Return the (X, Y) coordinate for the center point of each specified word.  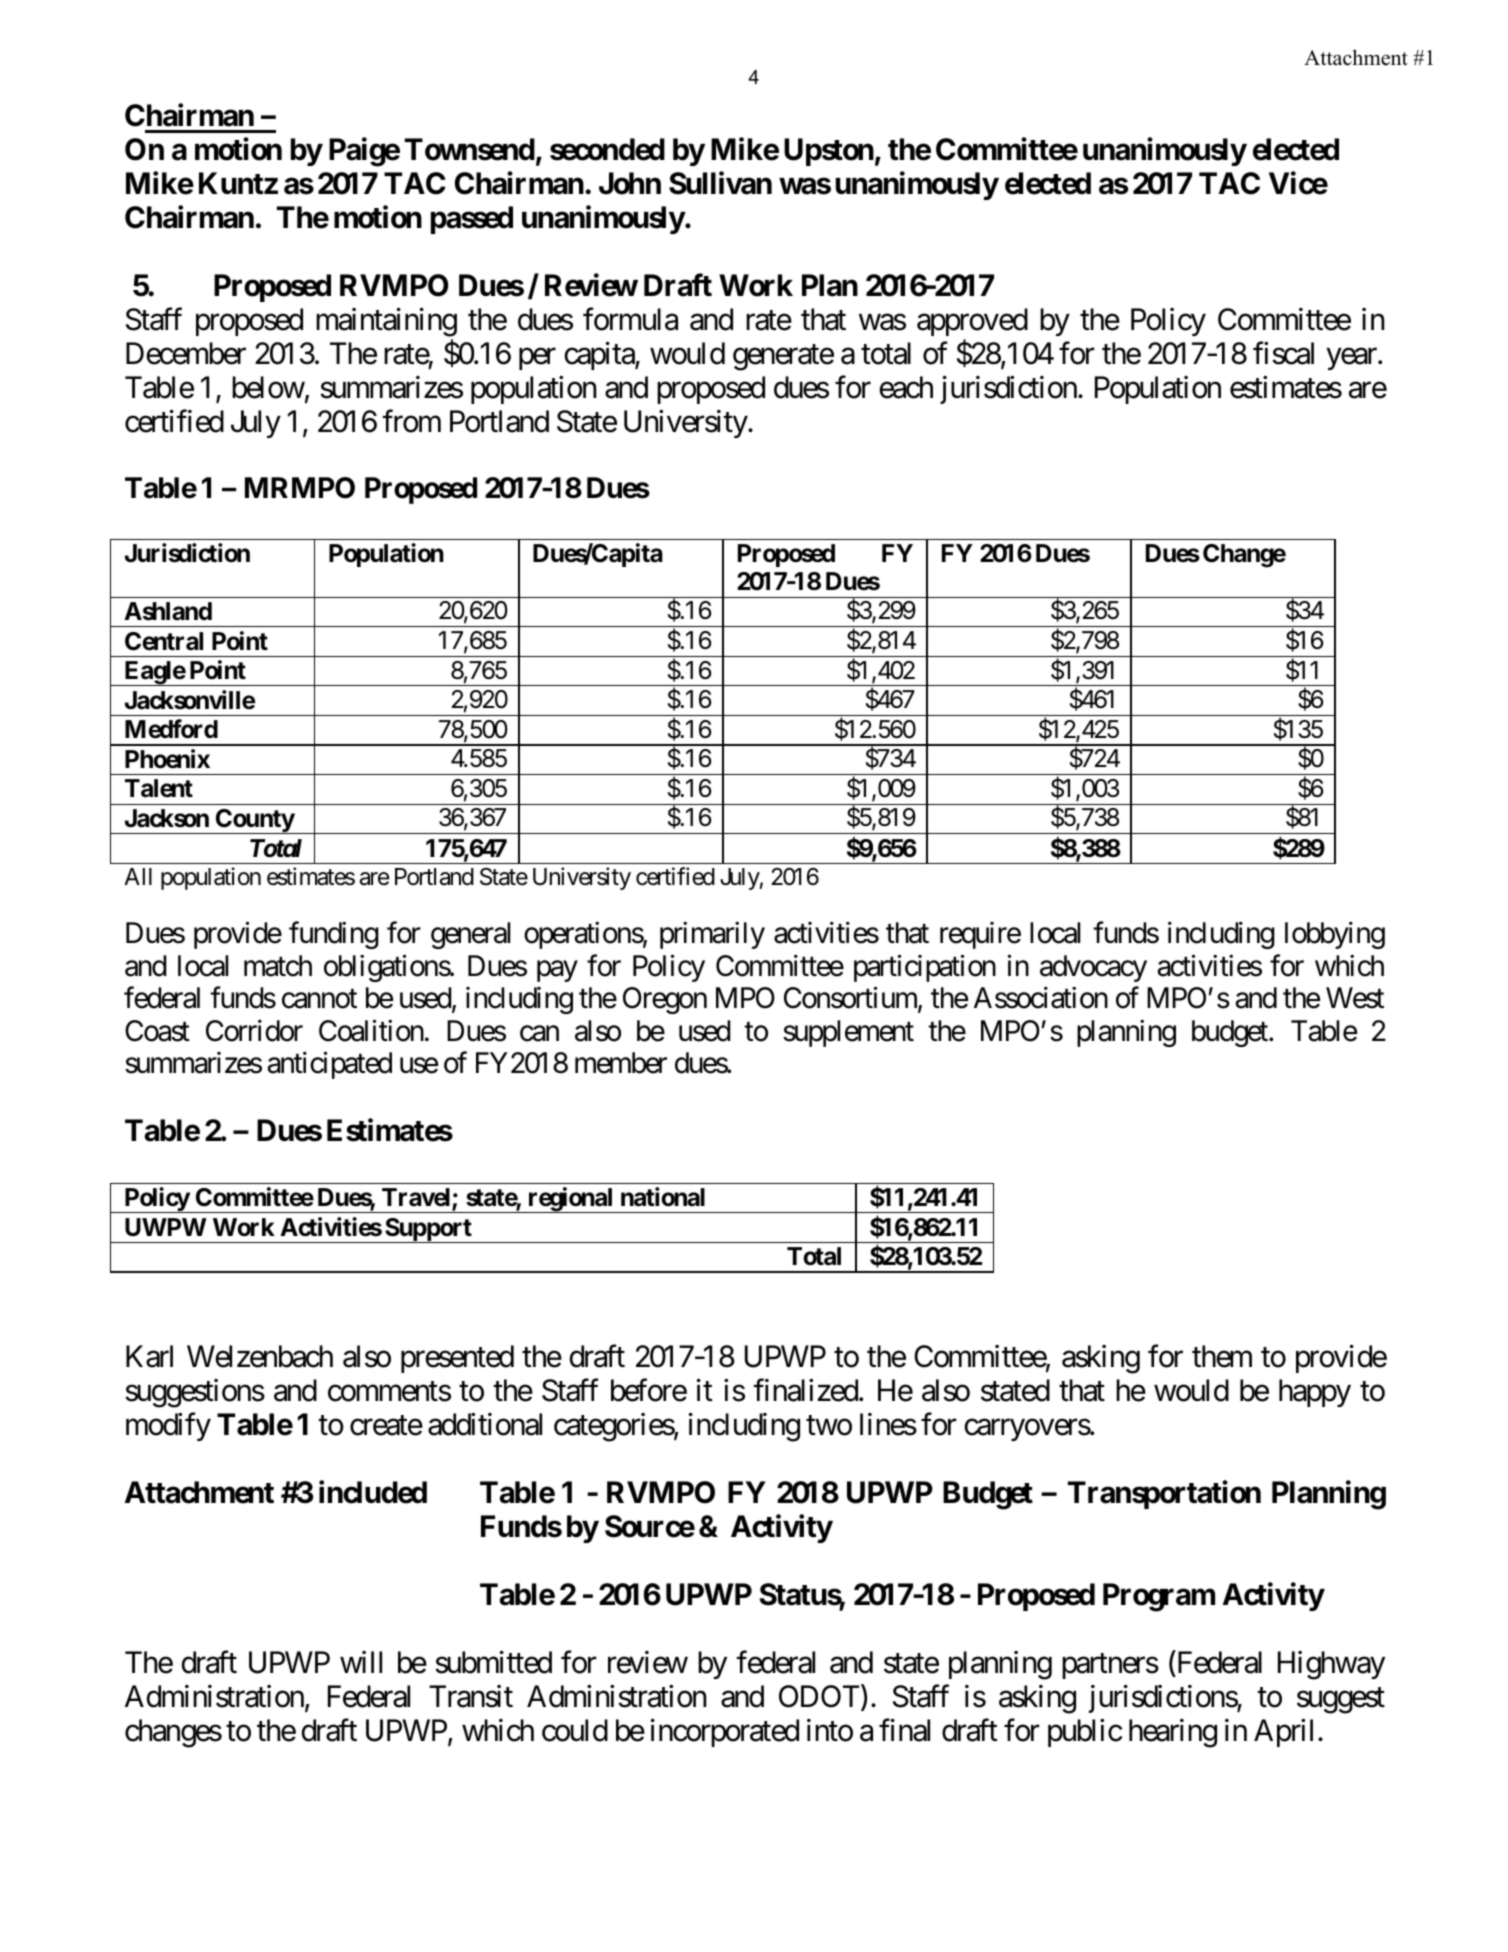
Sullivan (720, 183)
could (575, 1730)
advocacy (1093, 968)
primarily (712, 935)
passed (472, 220)
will (361, 1662)
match (278, 966)
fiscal (1283, 353)
